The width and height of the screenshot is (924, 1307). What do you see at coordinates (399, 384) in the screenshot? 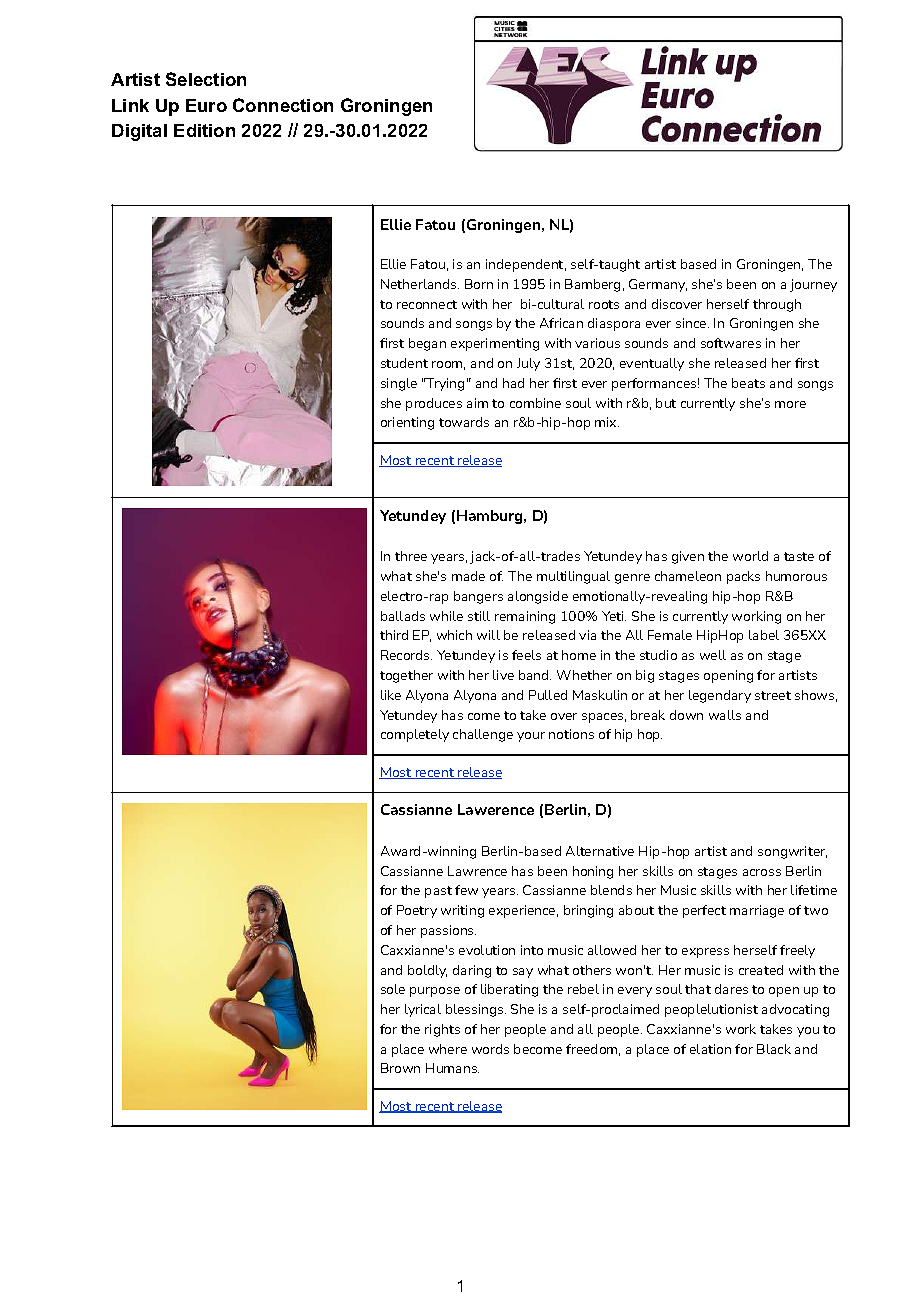
I see `single` at bounding box center [399, 384].
